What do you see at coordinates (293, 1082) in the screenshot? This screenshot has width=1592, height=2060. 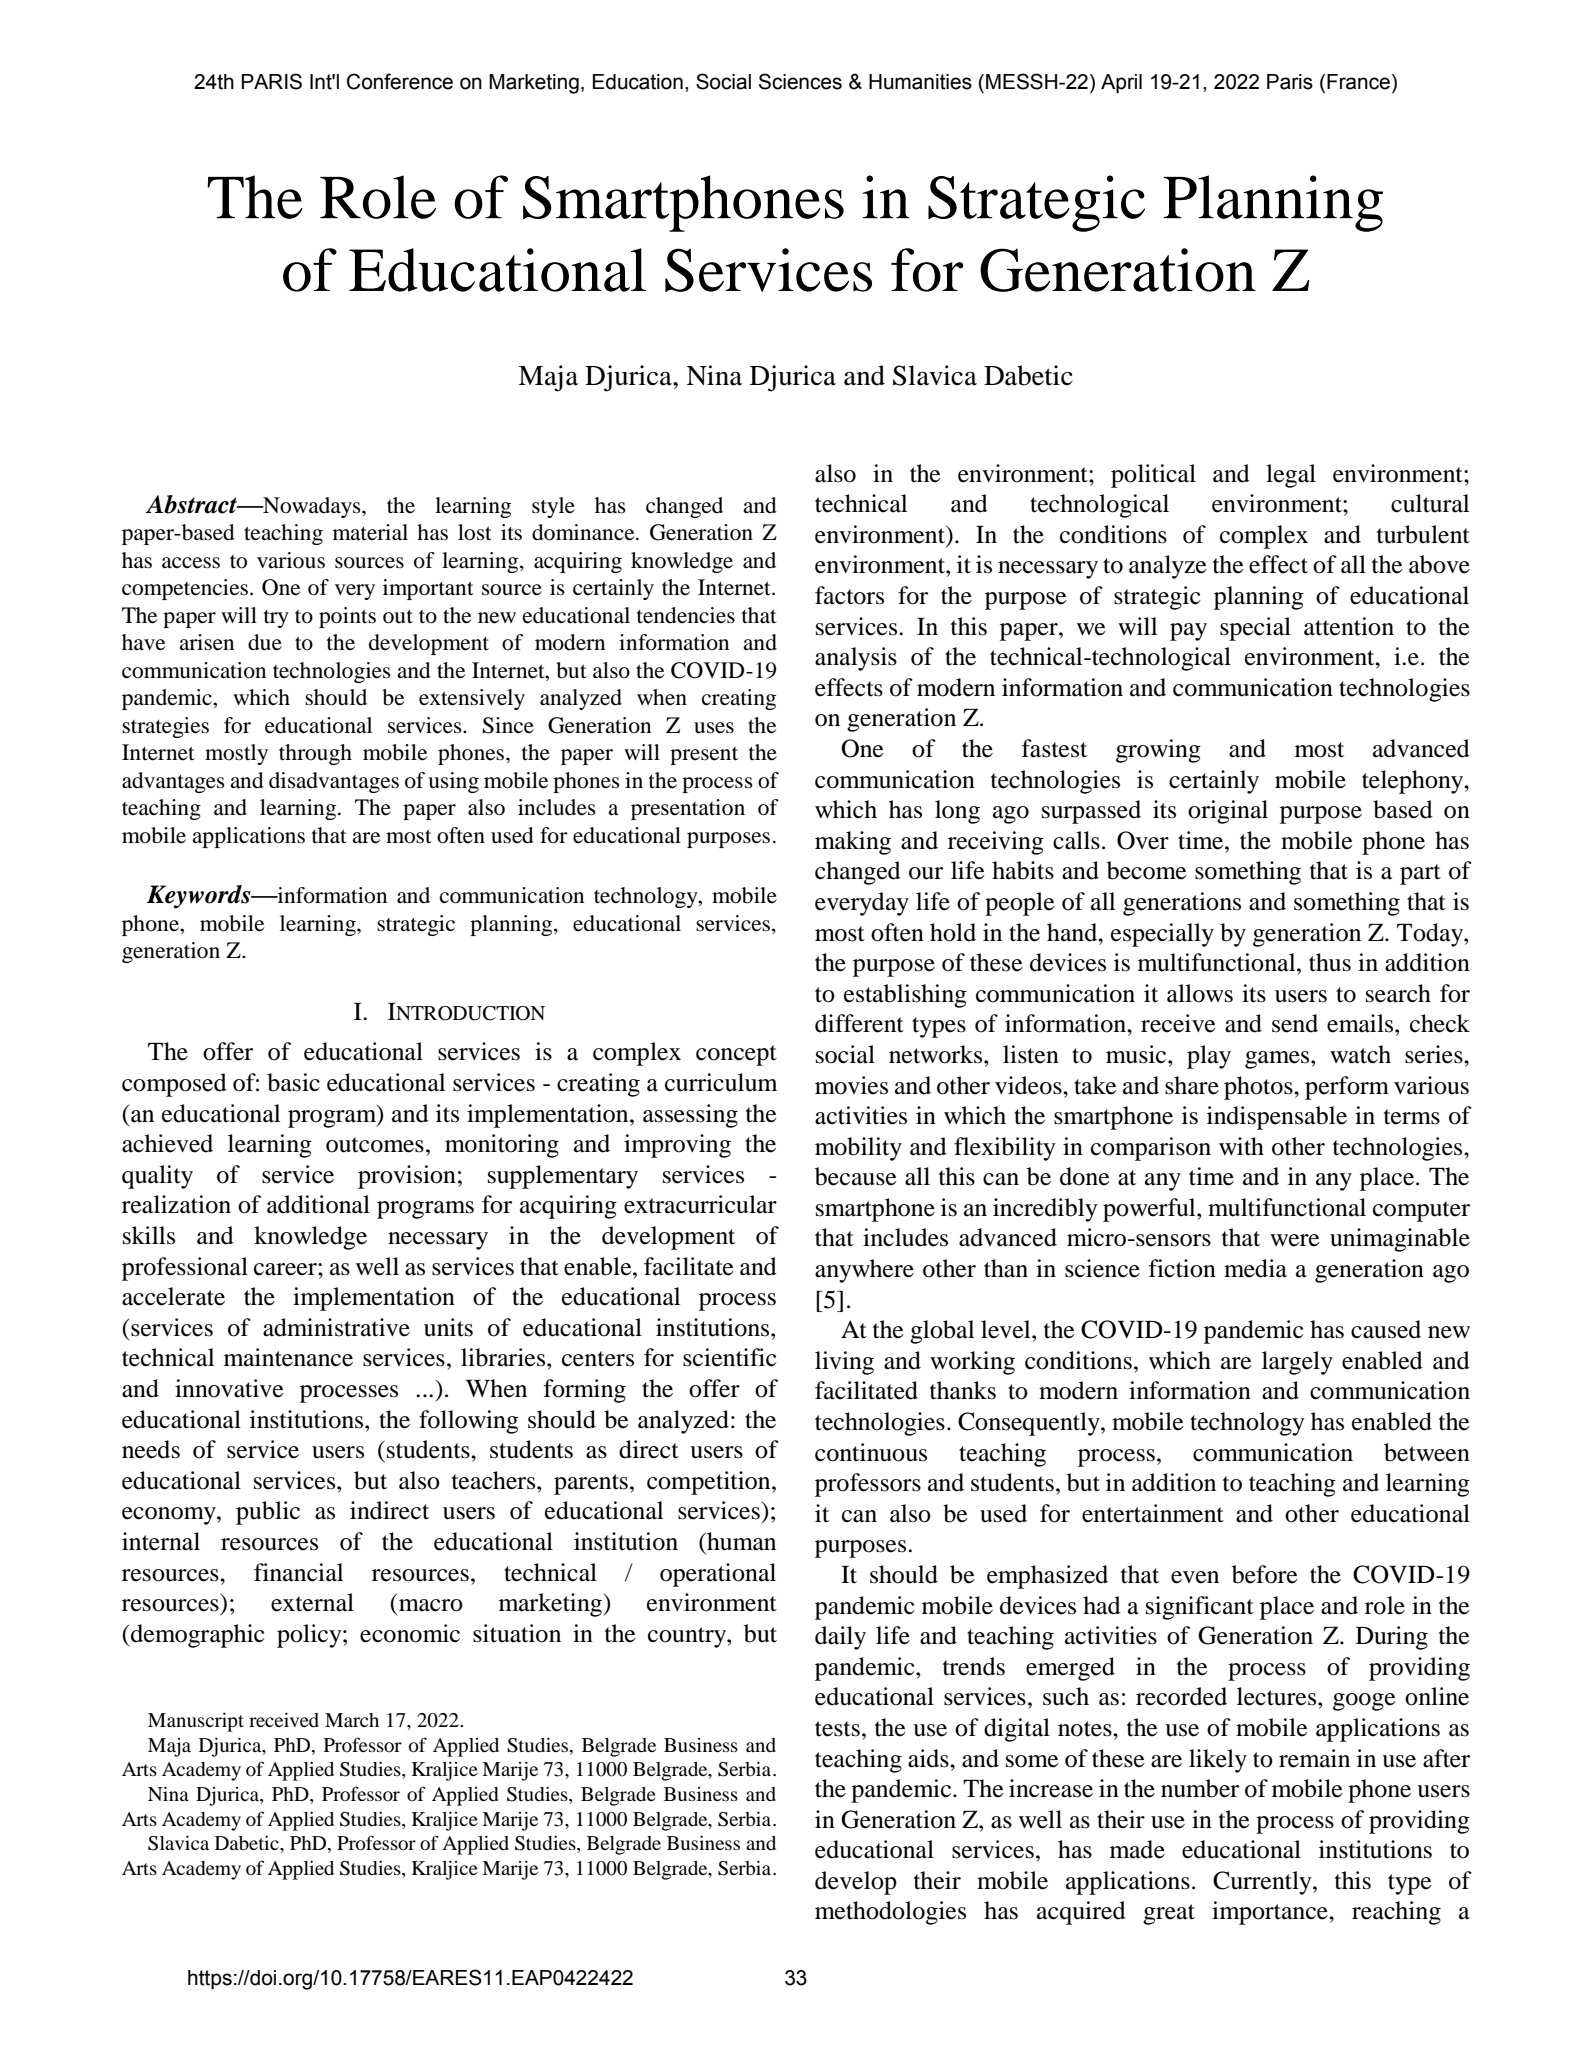 I see `basic` at bounding box center [293, 1082].
